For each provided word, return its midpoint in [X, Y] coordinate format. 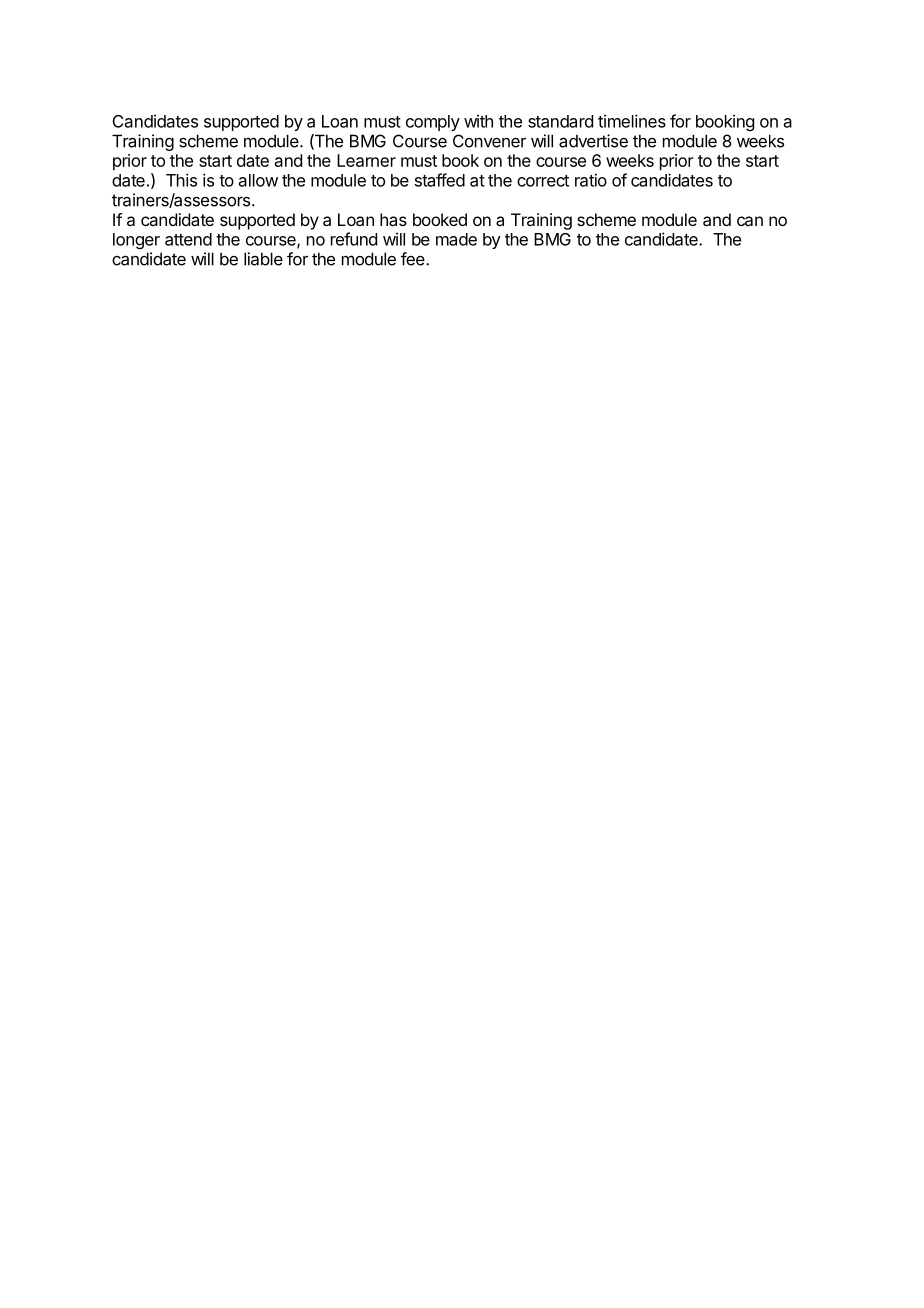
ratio [591, 180]
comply [433, 123]
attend [188, 239]
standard [560, 121]
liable [263, 259]
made [456, 239]
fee [414, 259]
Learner [366, 160]
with [478, 121]
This [181, 180]
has [393, 219]
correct [543, 181]
